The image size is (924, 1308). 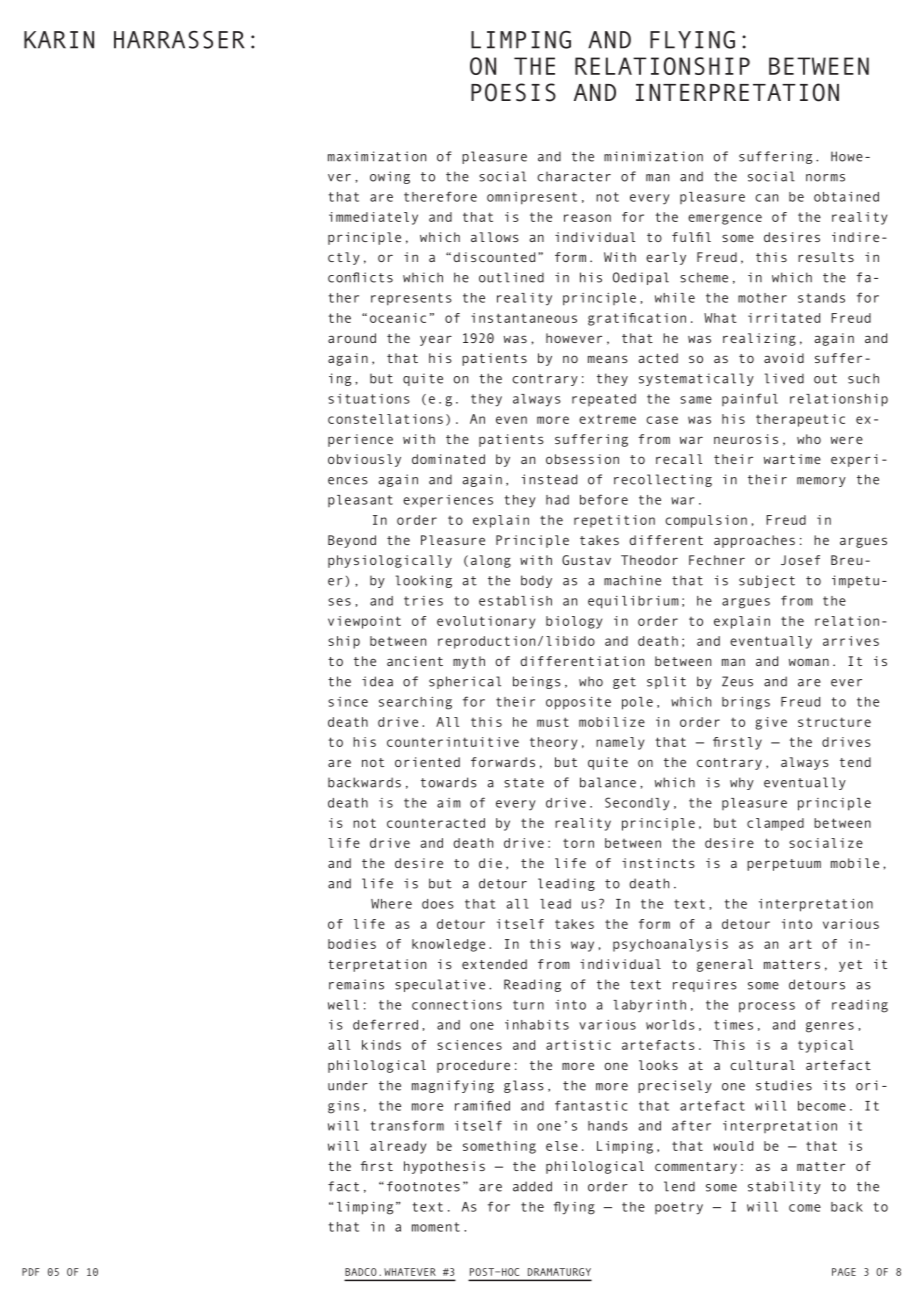 What do you see at coordinates (377, 156) in the screenshot?
I see `maximization` at bounding box center [377, 156].
